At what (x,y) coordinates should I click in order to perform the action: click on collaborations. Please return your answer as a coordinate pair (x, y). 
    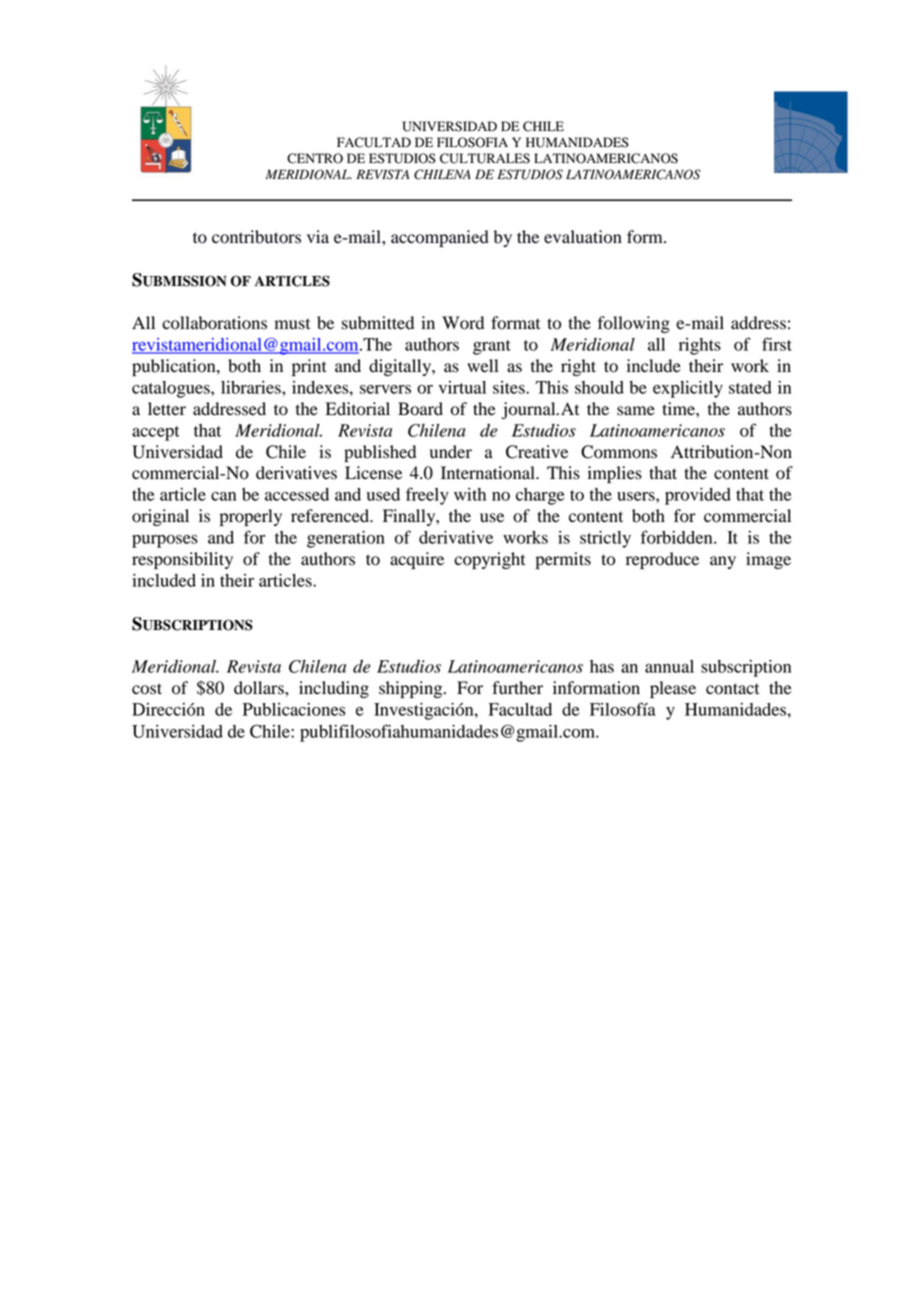
    Looking at the image, I should click on (214, 323).
